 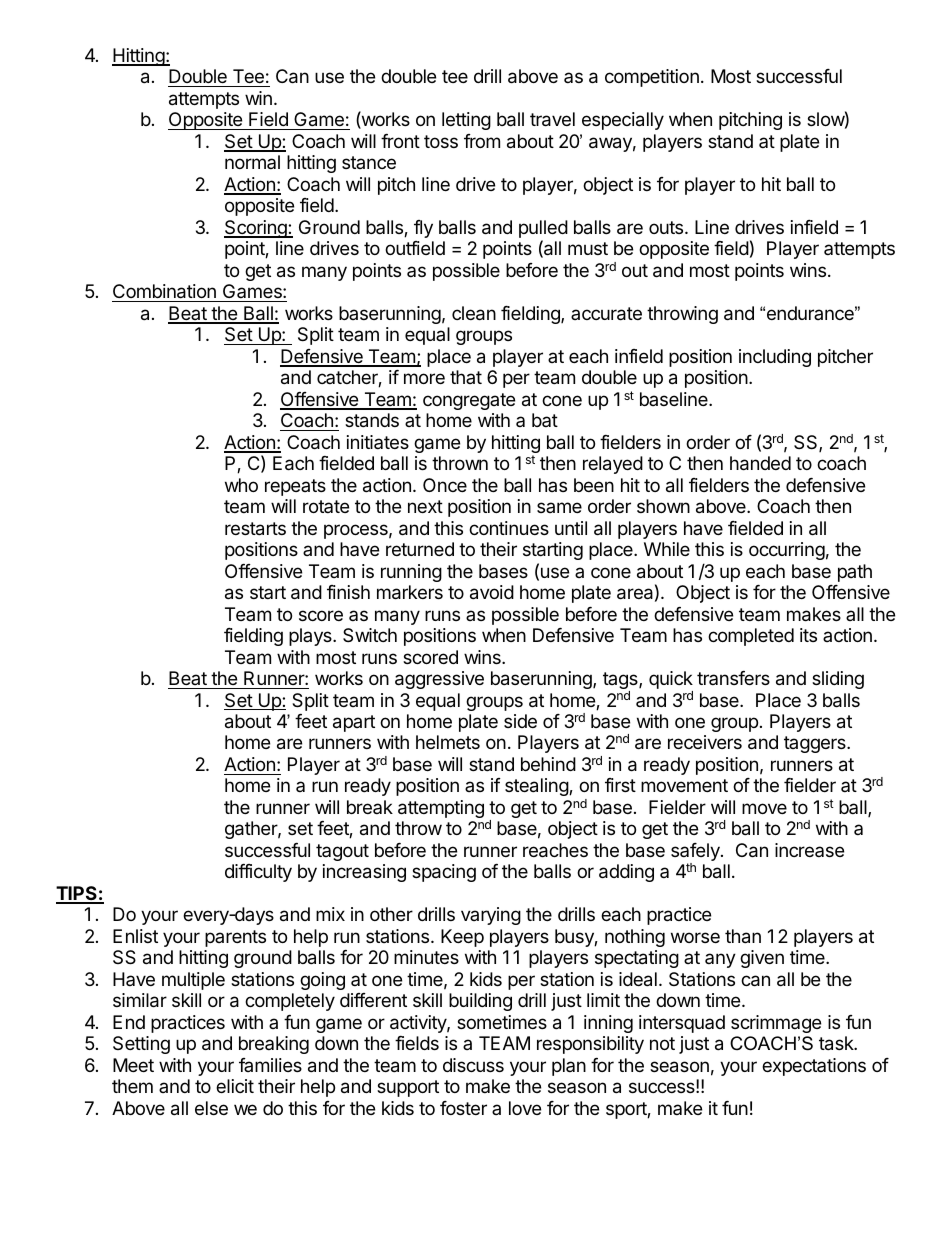 What do you see at coordinates (469, 401) in the image?
I see `congregate` at bounding box center [469, 401].
